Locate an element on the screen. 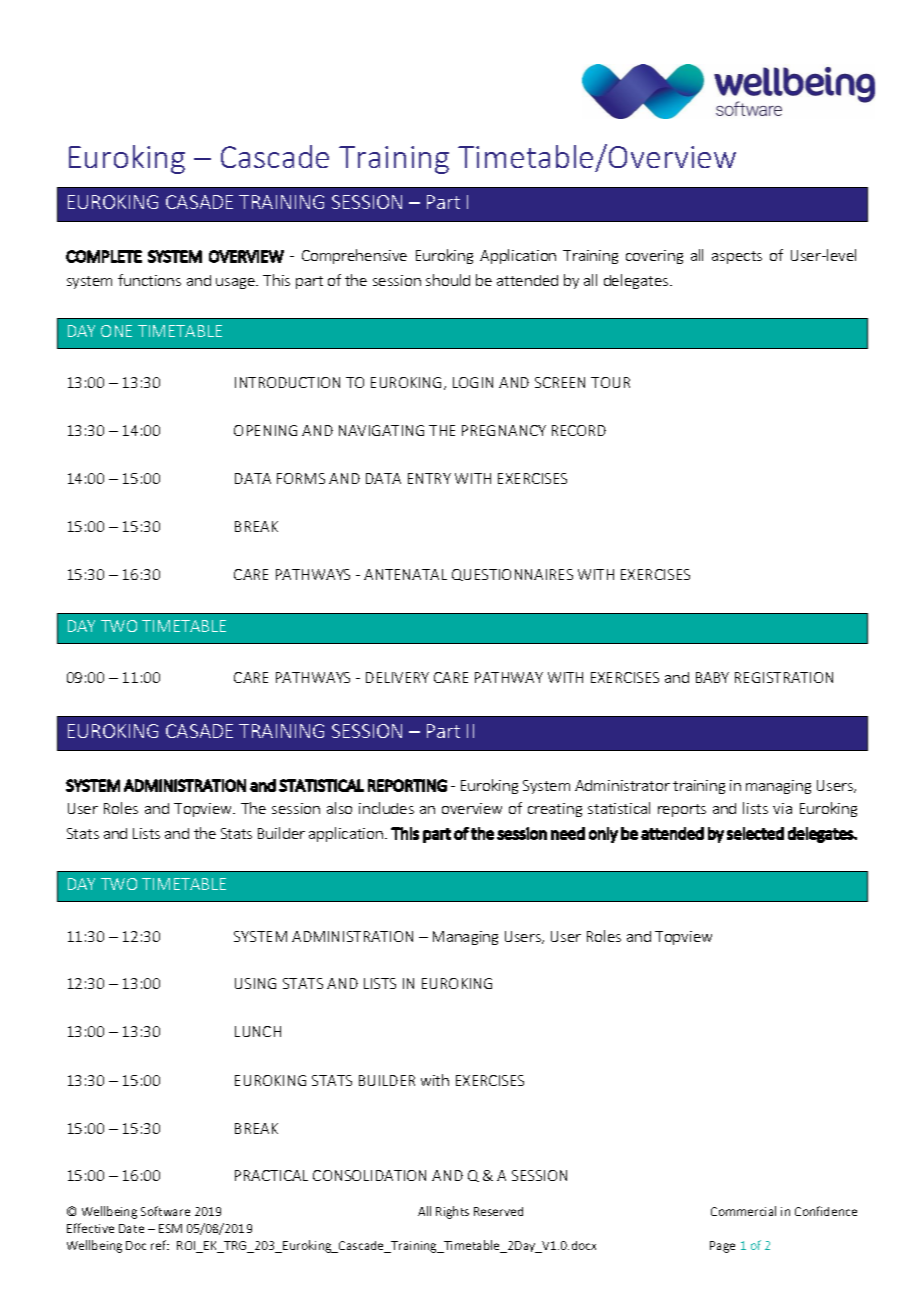 The width and height of the screenshot is (924, 1309). ANTENATAL is located at coordinates (405, 574).
